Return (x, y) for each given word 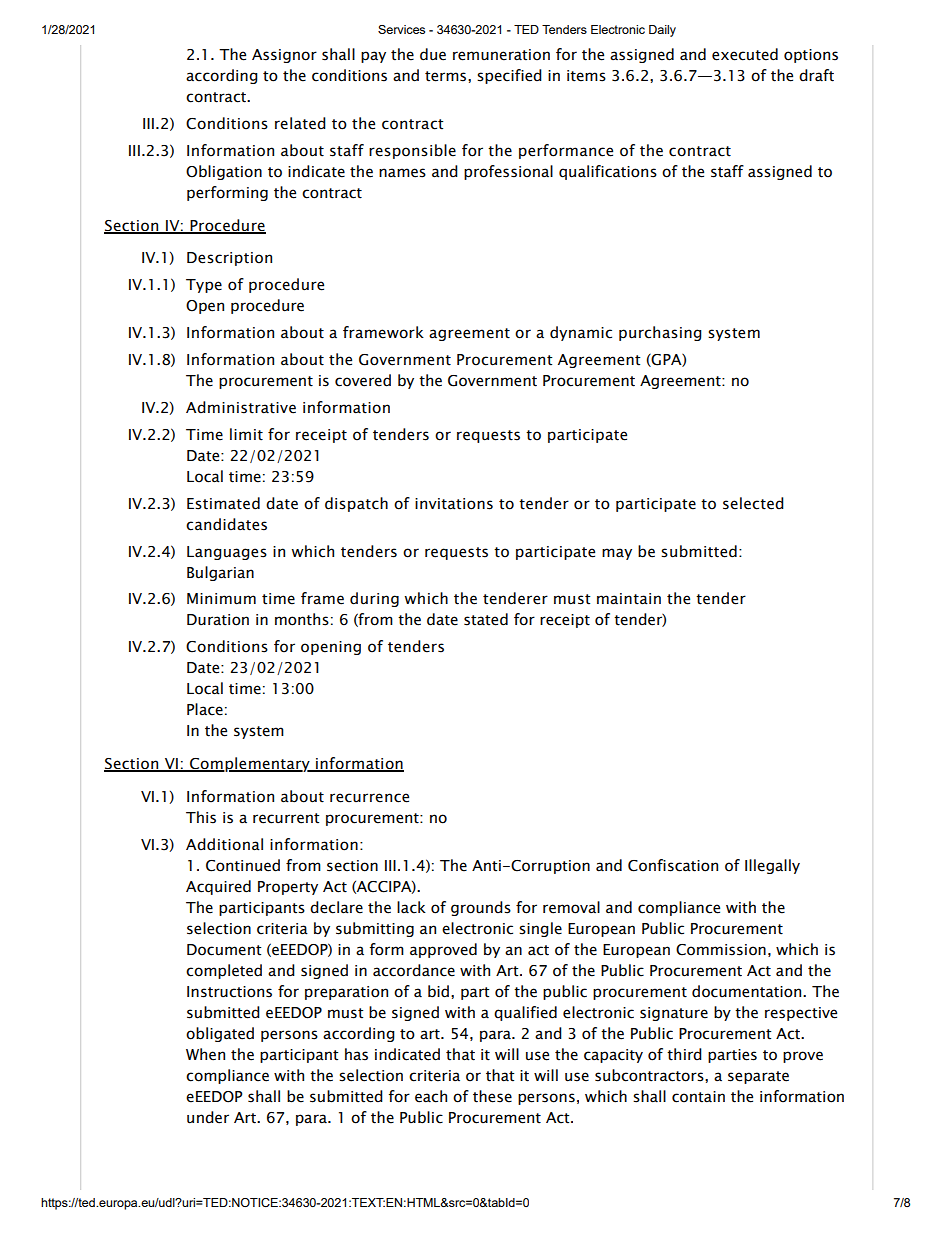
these (492, 1096)
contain (698, 1097)
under (208, 1117)
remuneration (501, 55)
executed (745, 54)
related (300, 123)
